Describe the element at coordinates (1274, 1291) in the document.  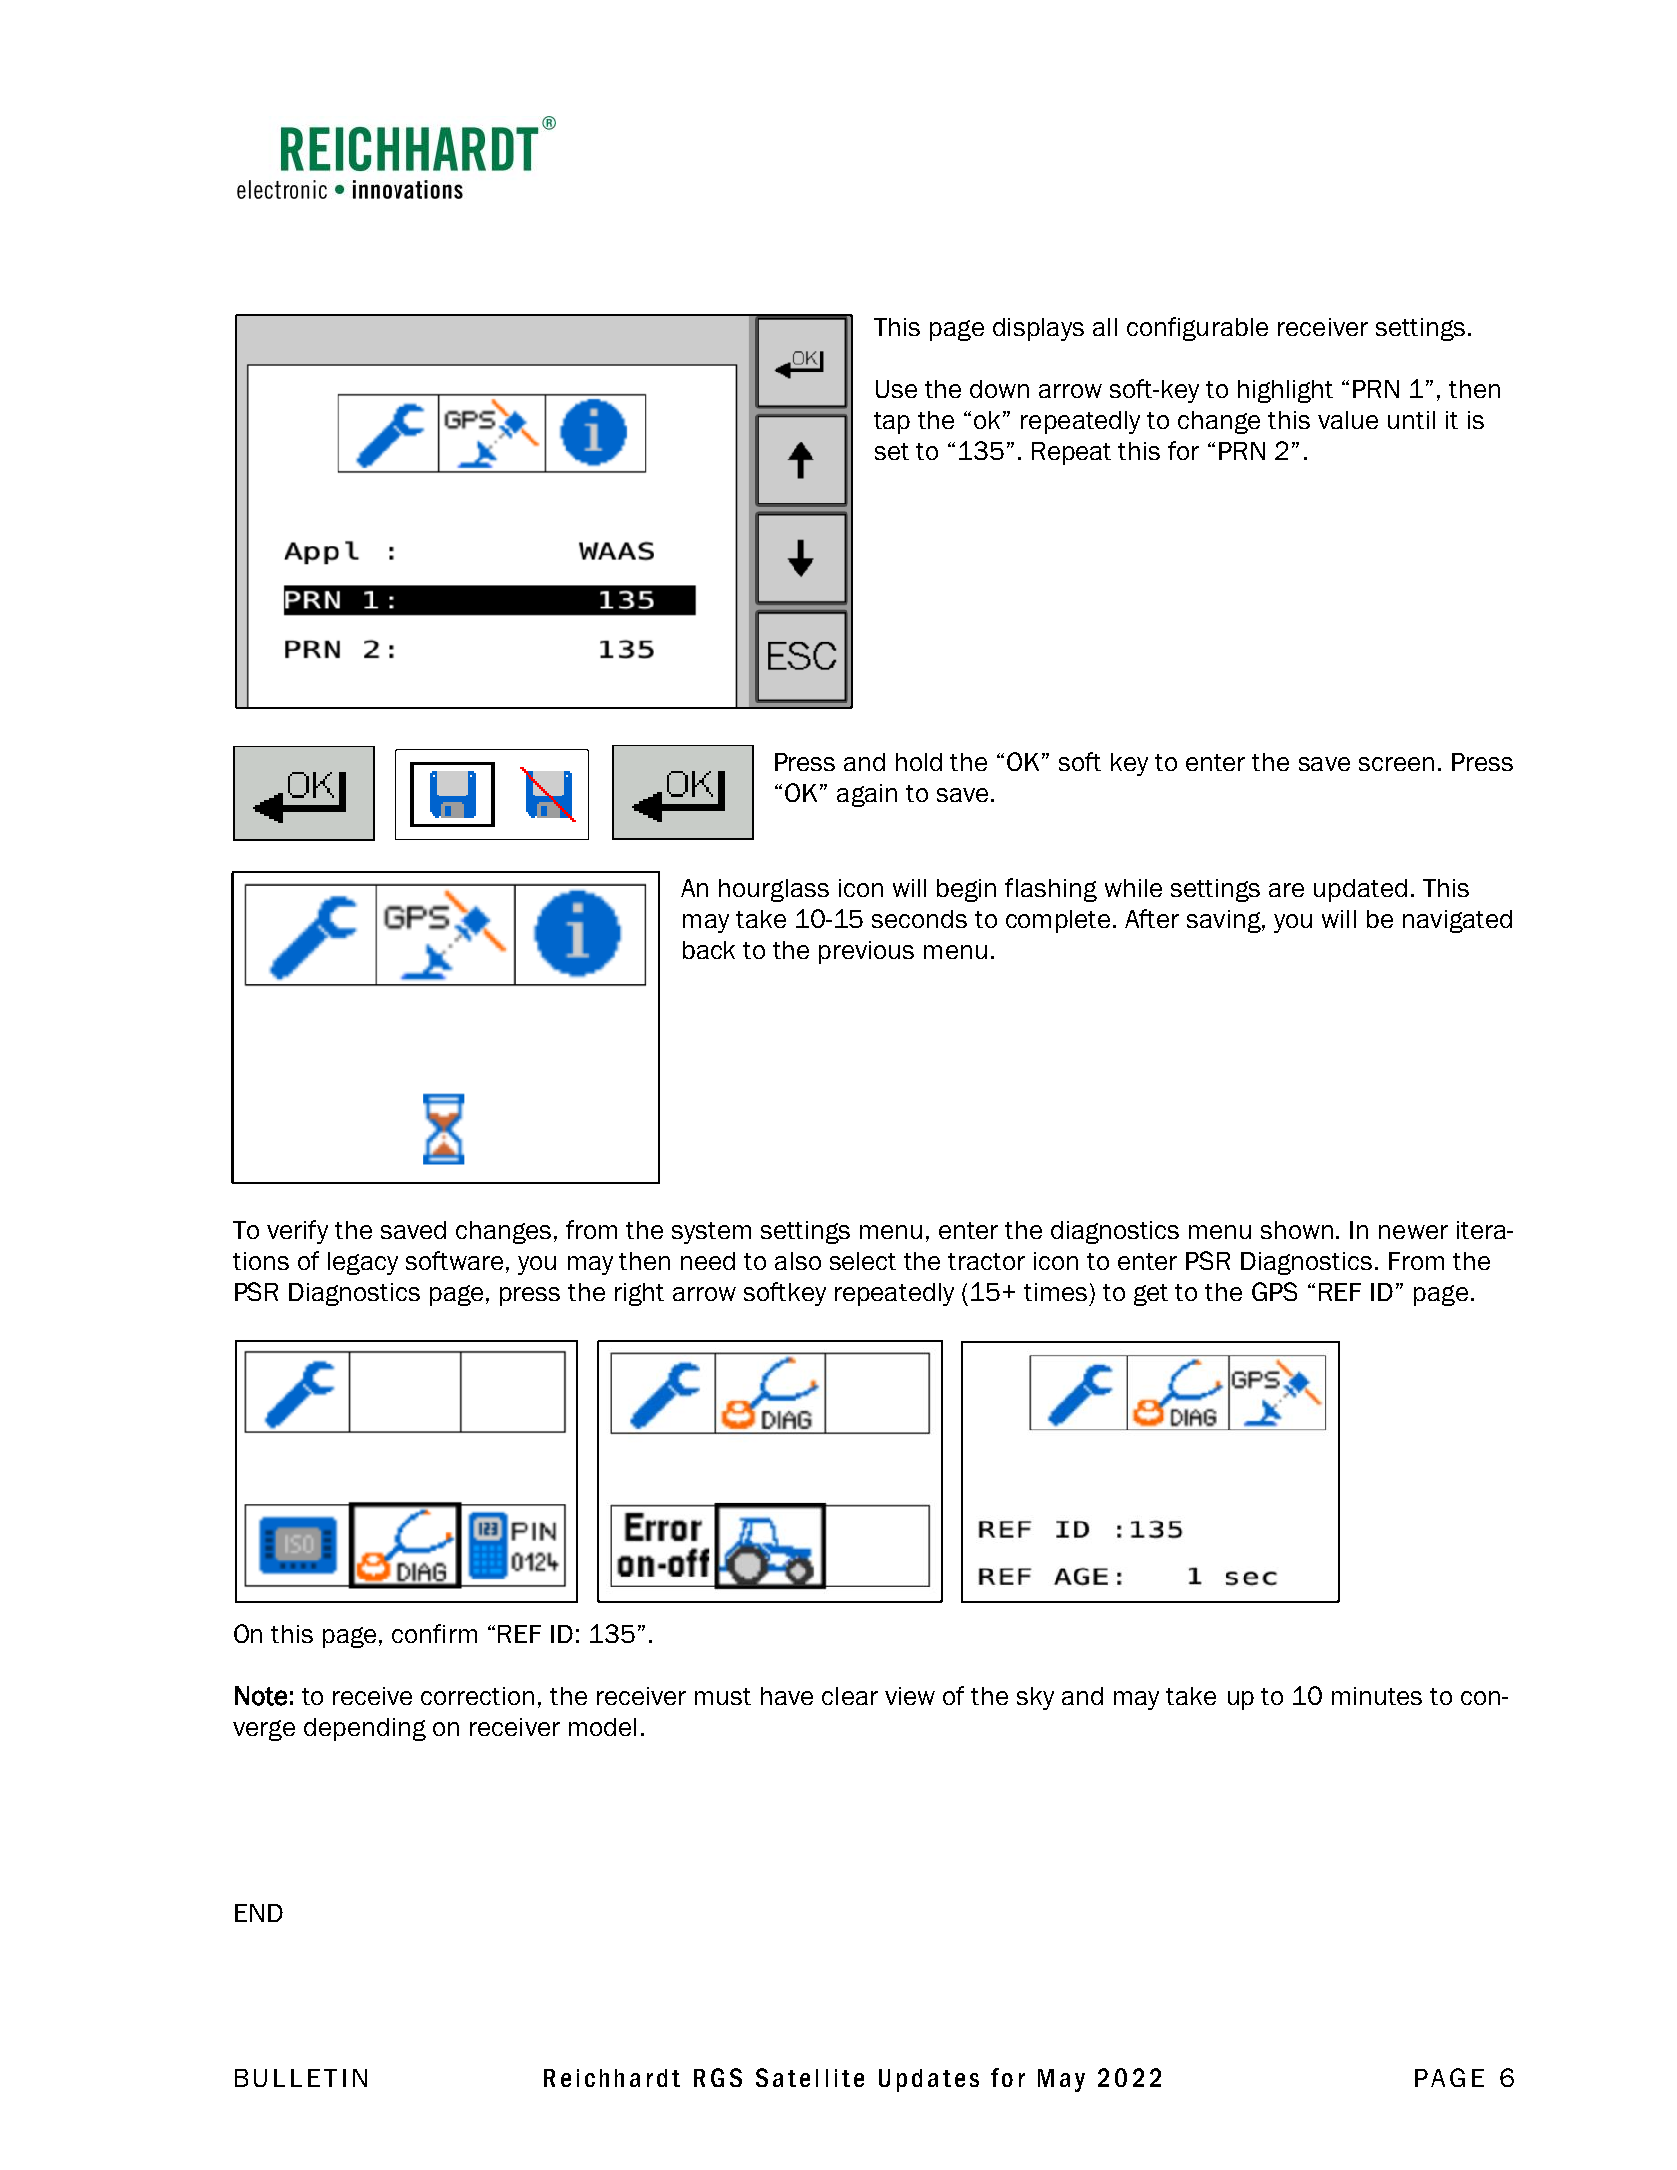
I see `GPS` at that location.
